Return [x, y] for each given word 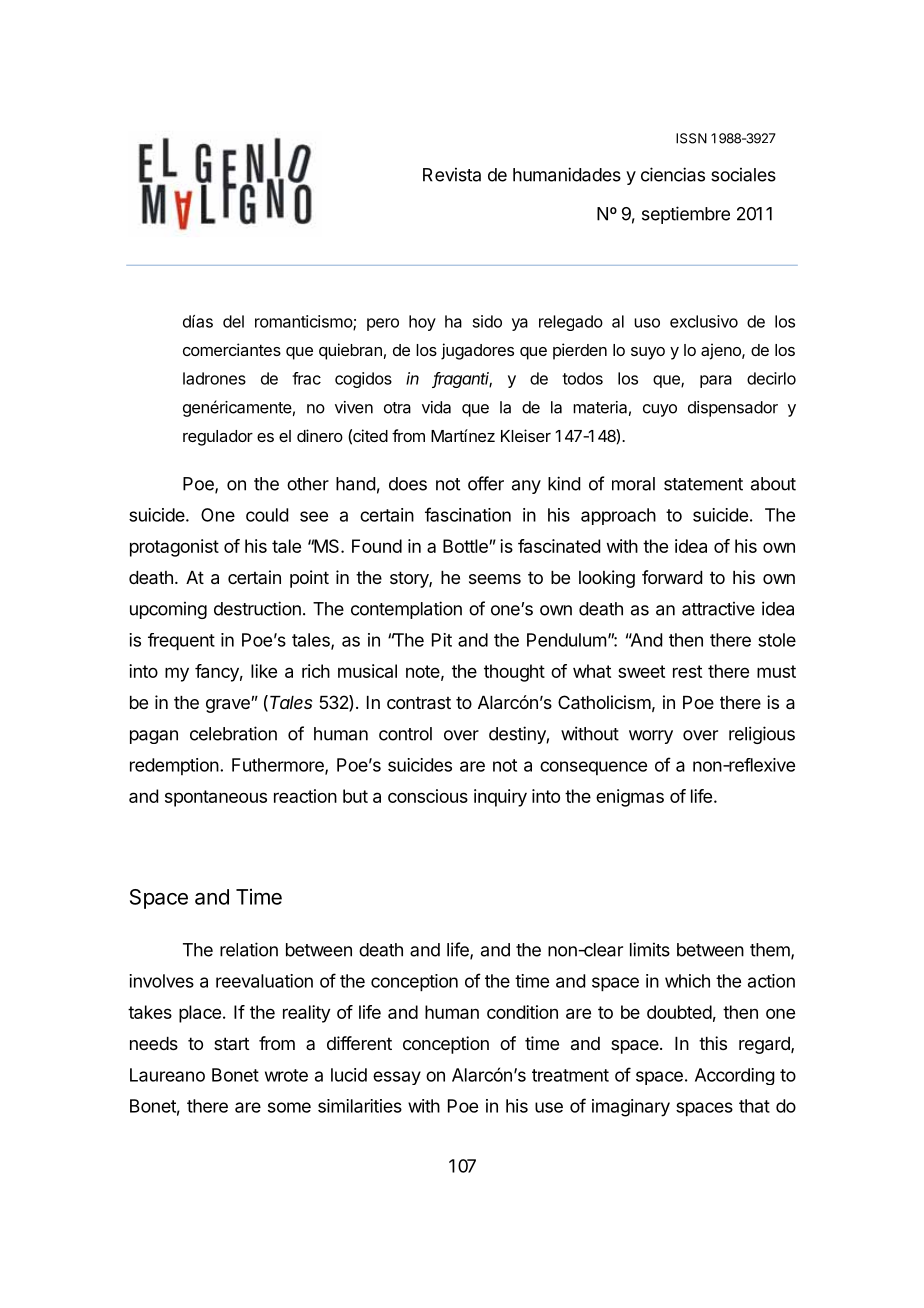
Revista [452, 174]
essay [397, 1078]
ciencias [673, 174]
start [232, 1043]
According [735, 1076]
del [233, 321]
